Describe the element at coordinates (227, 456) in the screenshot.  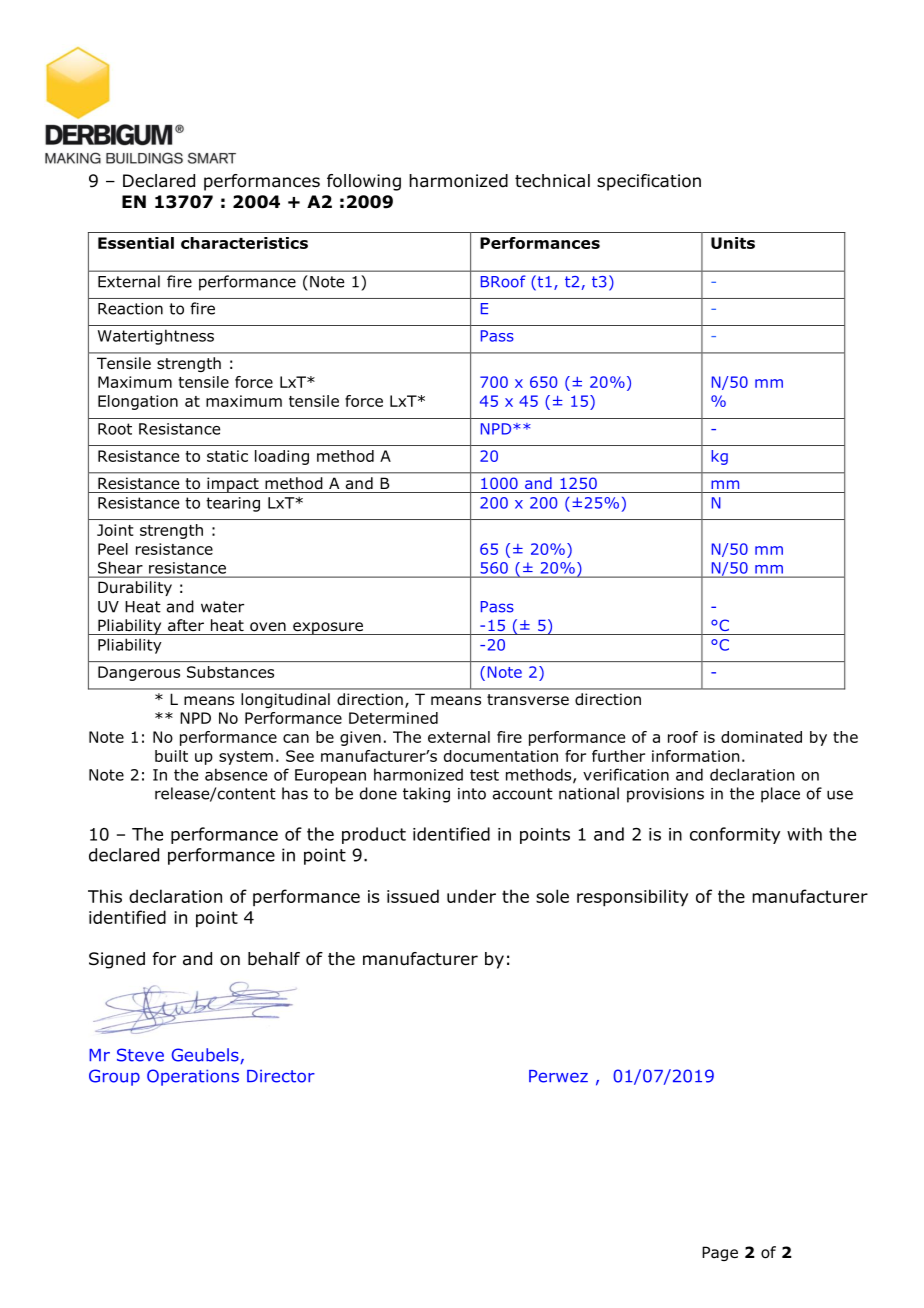
I see `static` at that location.
